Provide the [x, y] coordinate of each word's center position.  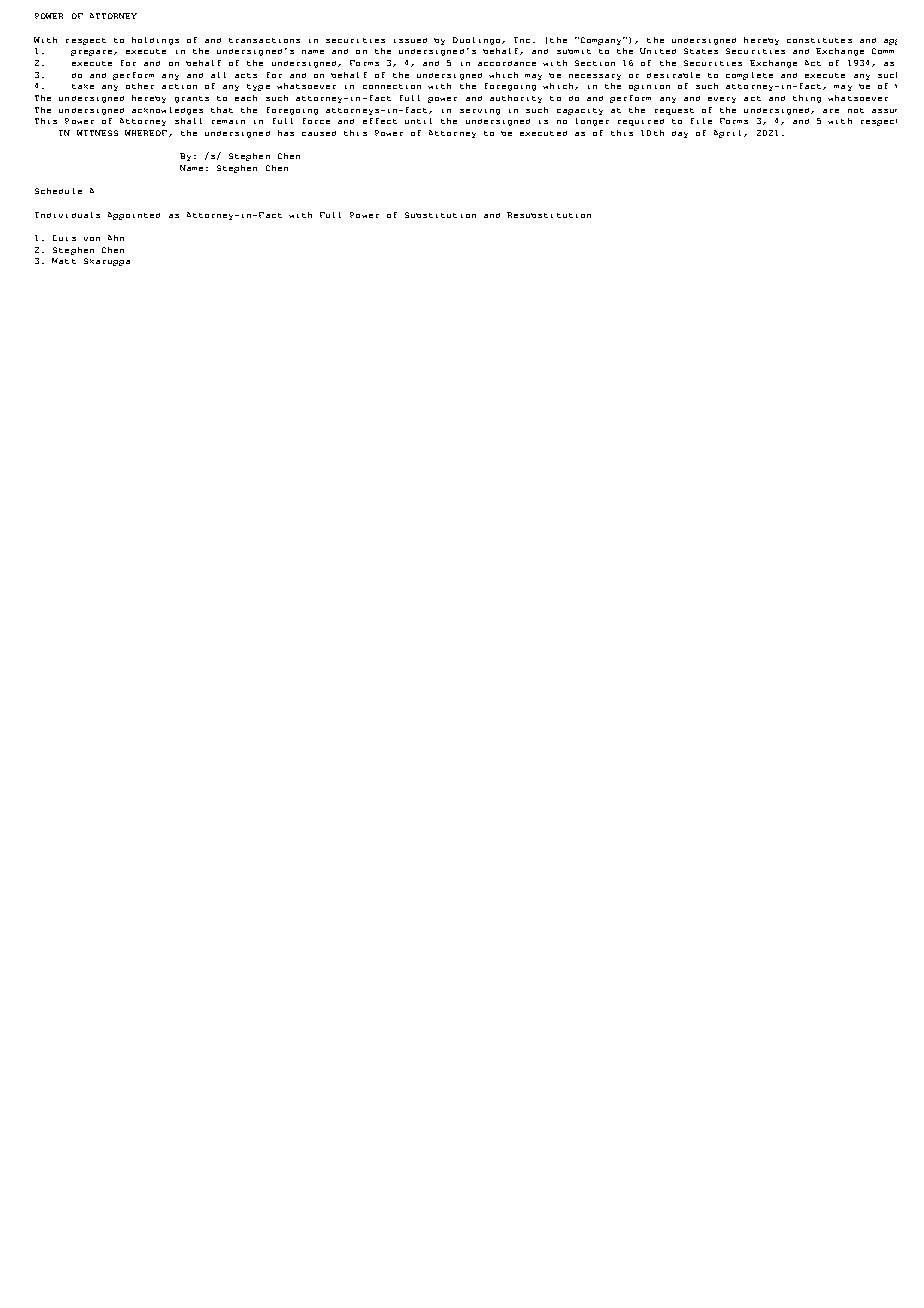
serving [480, 112]
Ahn [116, 238]
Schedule [58, 191]
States [701, 51]
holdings [155, 41]
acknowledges [167, 111]
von [92, 239]
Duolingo [478, 41]
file [701, 121]
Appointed [134, 216]
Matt [64, 261]
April [729, 134]
